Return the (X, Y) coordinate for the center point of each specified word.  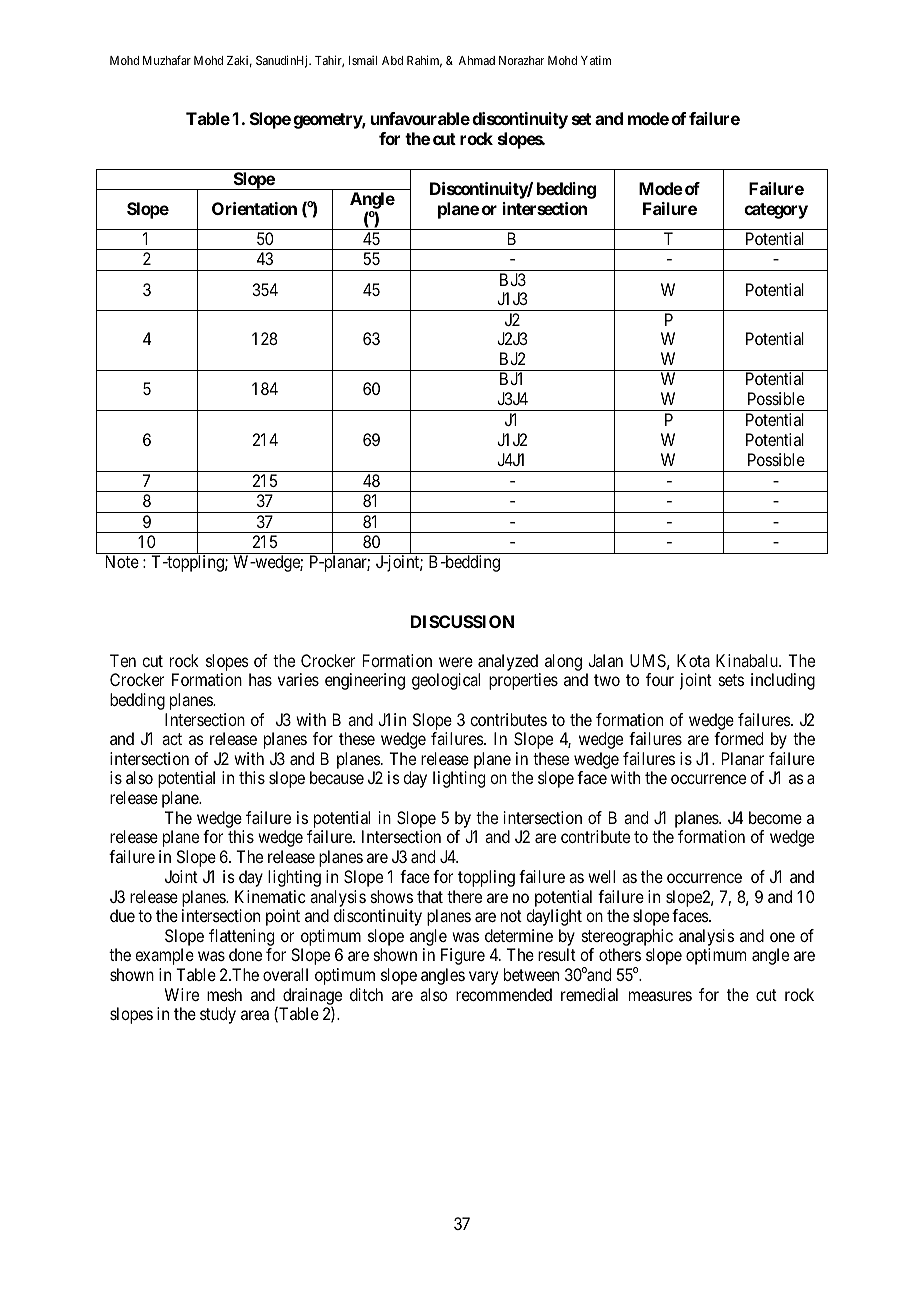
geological (446, 681)
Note (122, 561)
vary (483, 978)
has (260, 679)
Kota (693, 660)
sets (731, 680)
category (776, 211)
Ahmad (477, 60)
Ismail (363, 60)
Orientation (254, 208)
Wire (182, 994)
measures (660, 996)
